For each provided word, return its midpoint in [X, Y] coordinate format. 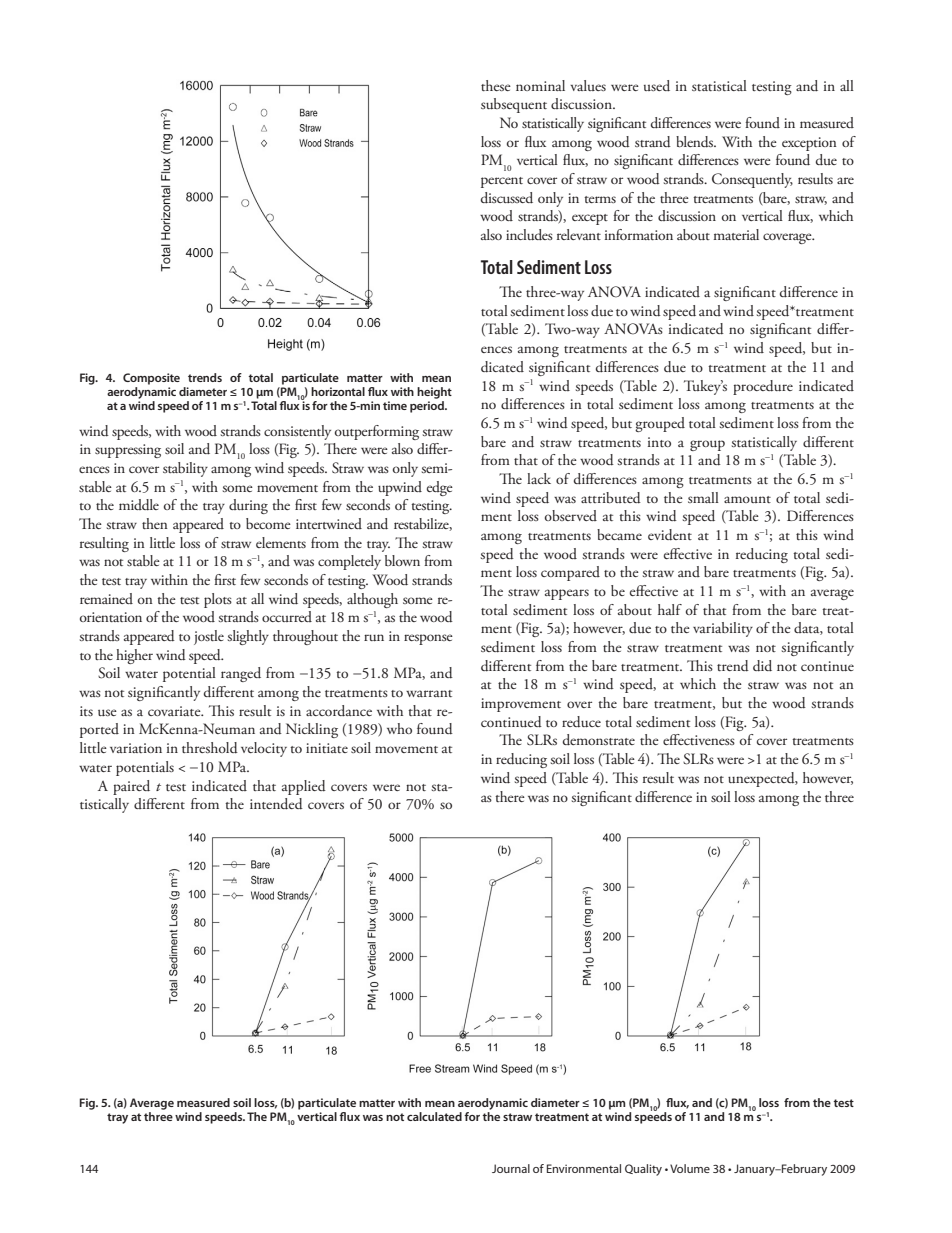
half [670, 609]
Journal [511, 1168]
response [428, 639]
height [434, 393]
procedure [763, 387]
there [510, 796]
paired [131, 787]
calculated [434, 1116]
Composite [151, 379]
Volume [690, 1168]
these [496, 85]
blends [695, 142]
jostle [209, 637]
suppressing [128, 451]
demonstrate [599, 740]
